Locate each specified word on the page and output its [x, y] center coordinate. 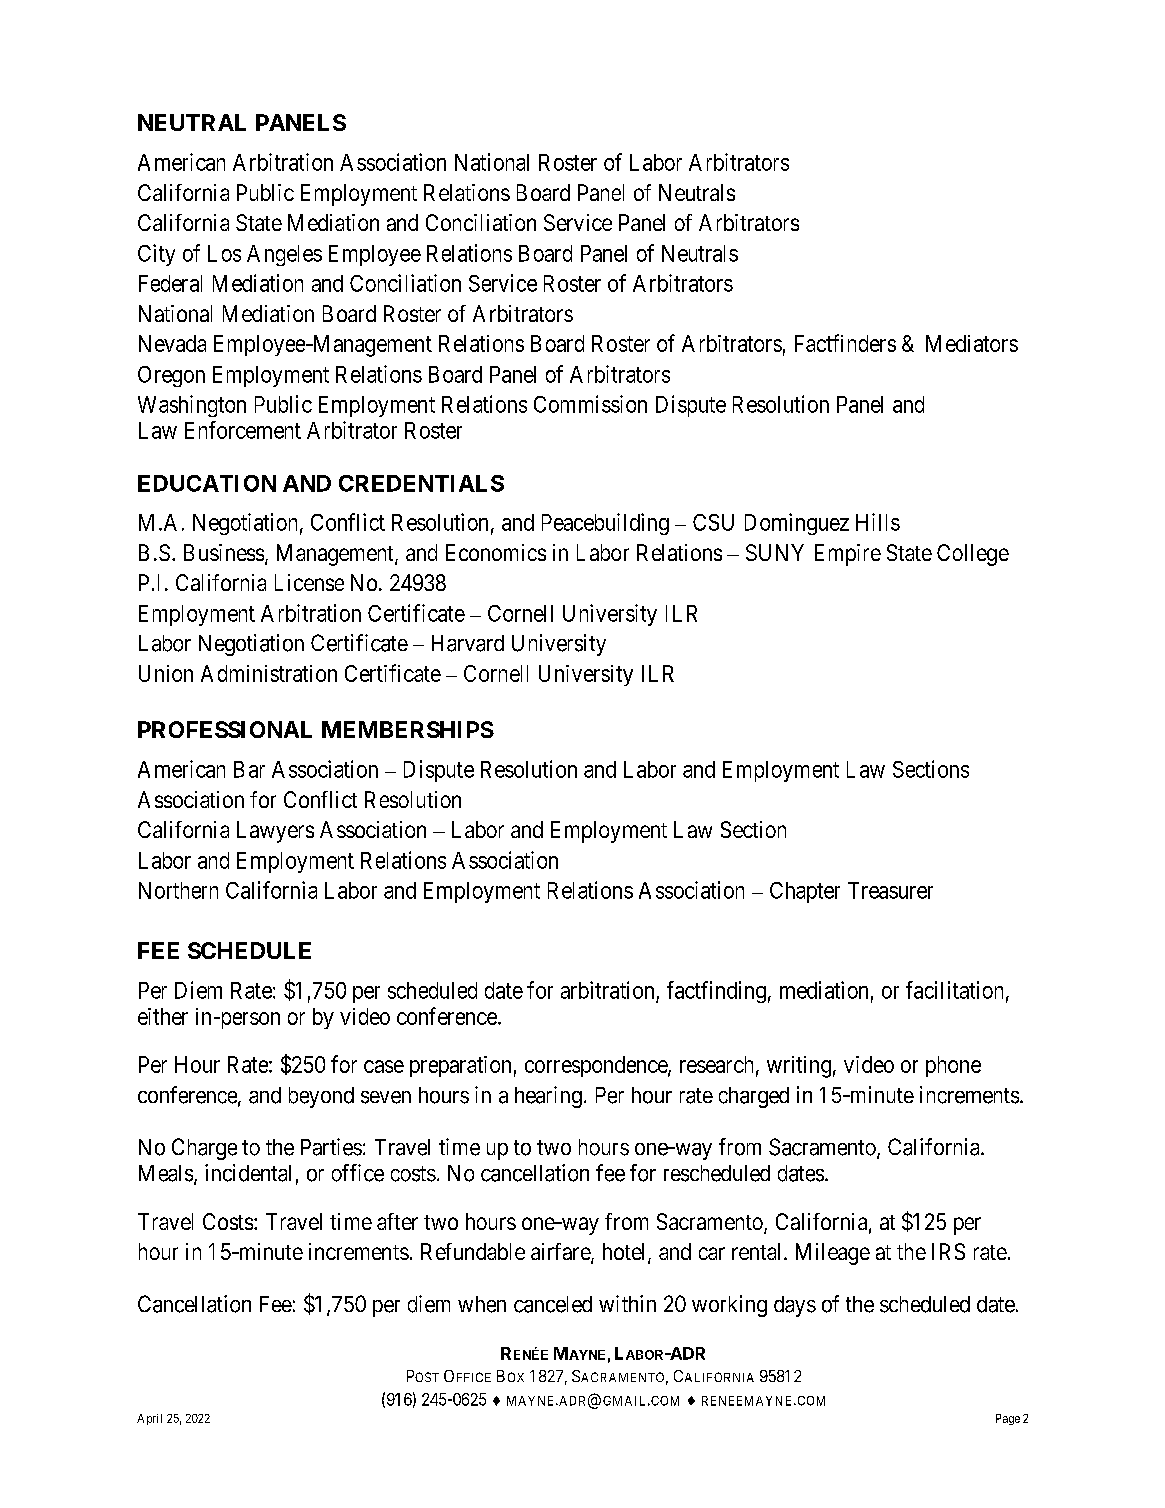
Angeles [284, 255]
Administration [269, 673]
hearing [548, 1097]
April [149, 1419]
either [163, 1016]
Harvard [468, 643]
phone [953, 1066]
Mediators [972, 343]
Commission [590, 404]
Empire [848, 555]
